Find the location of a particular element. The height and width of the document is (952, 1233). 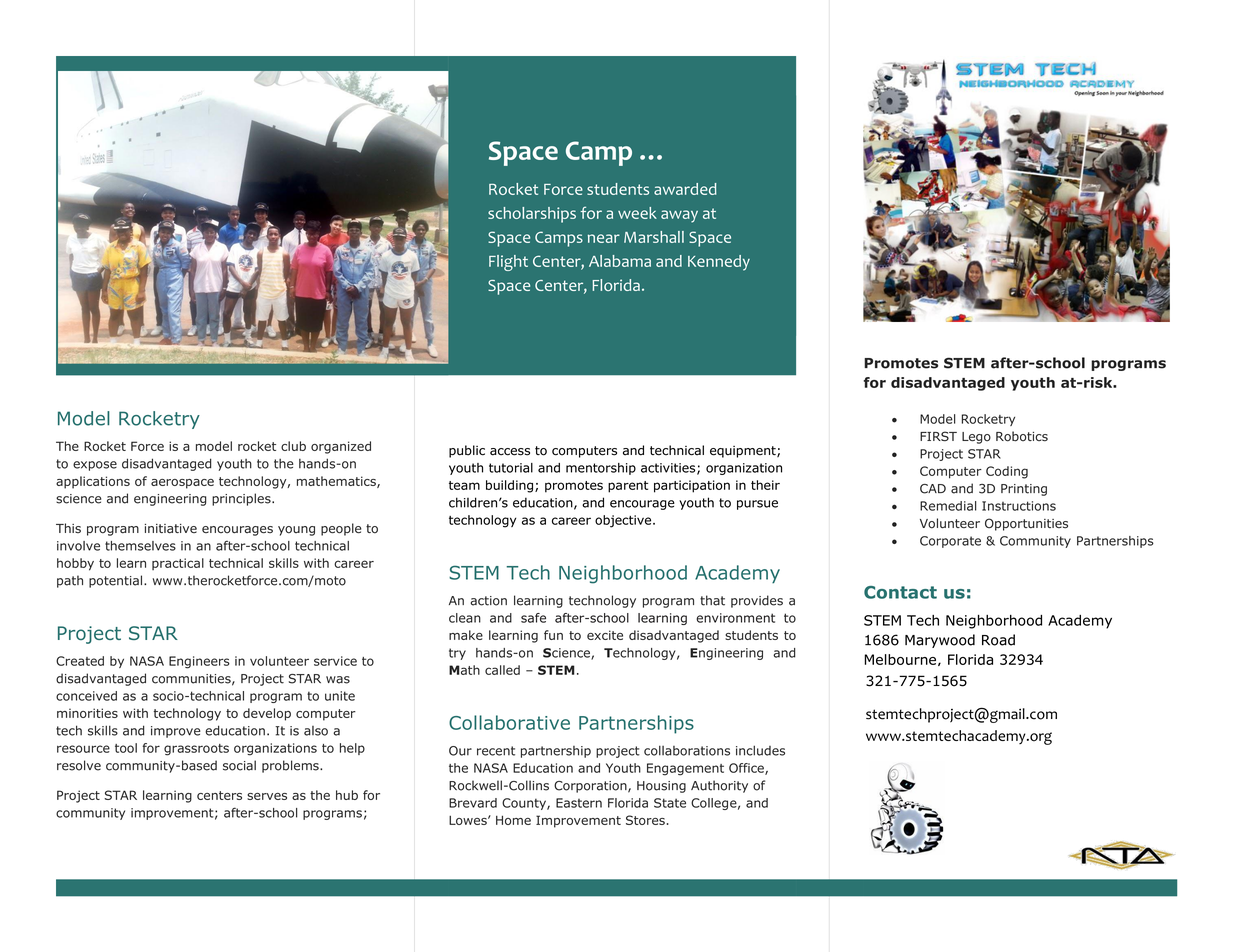

County is located at coordinates (525, 804).
